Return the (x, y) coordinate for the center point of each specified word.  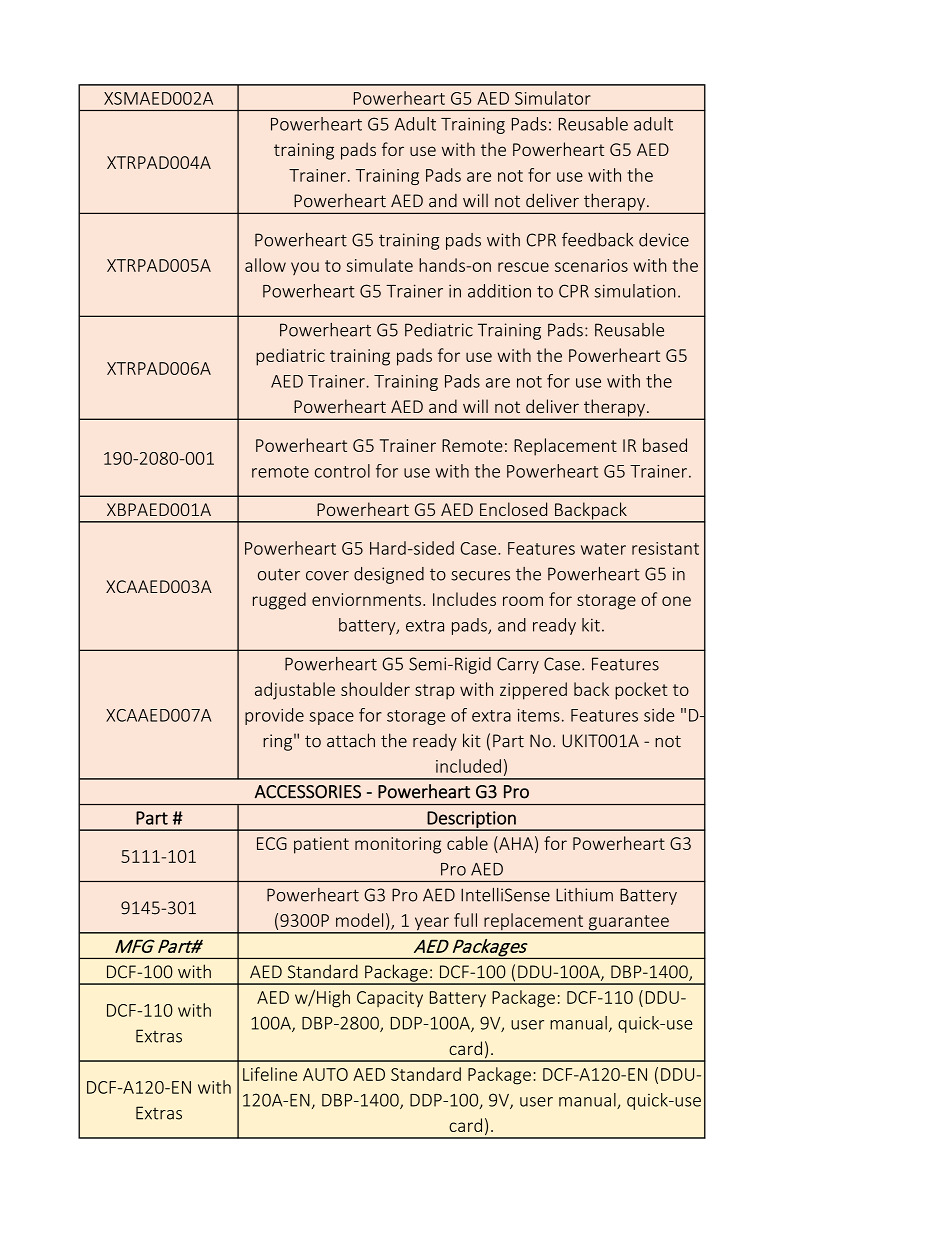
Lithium (584, 895)
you (305, 268)
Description (472, 820)
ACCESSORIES (308, 792)
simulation (634, 291)
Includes (464, 599)
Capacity (390, 999)
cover (327, 576)
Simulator (553, 98)
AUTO (325, 1074)
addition (499, 291)
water (603, 549)
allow (265, 265)
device (664, 240)
